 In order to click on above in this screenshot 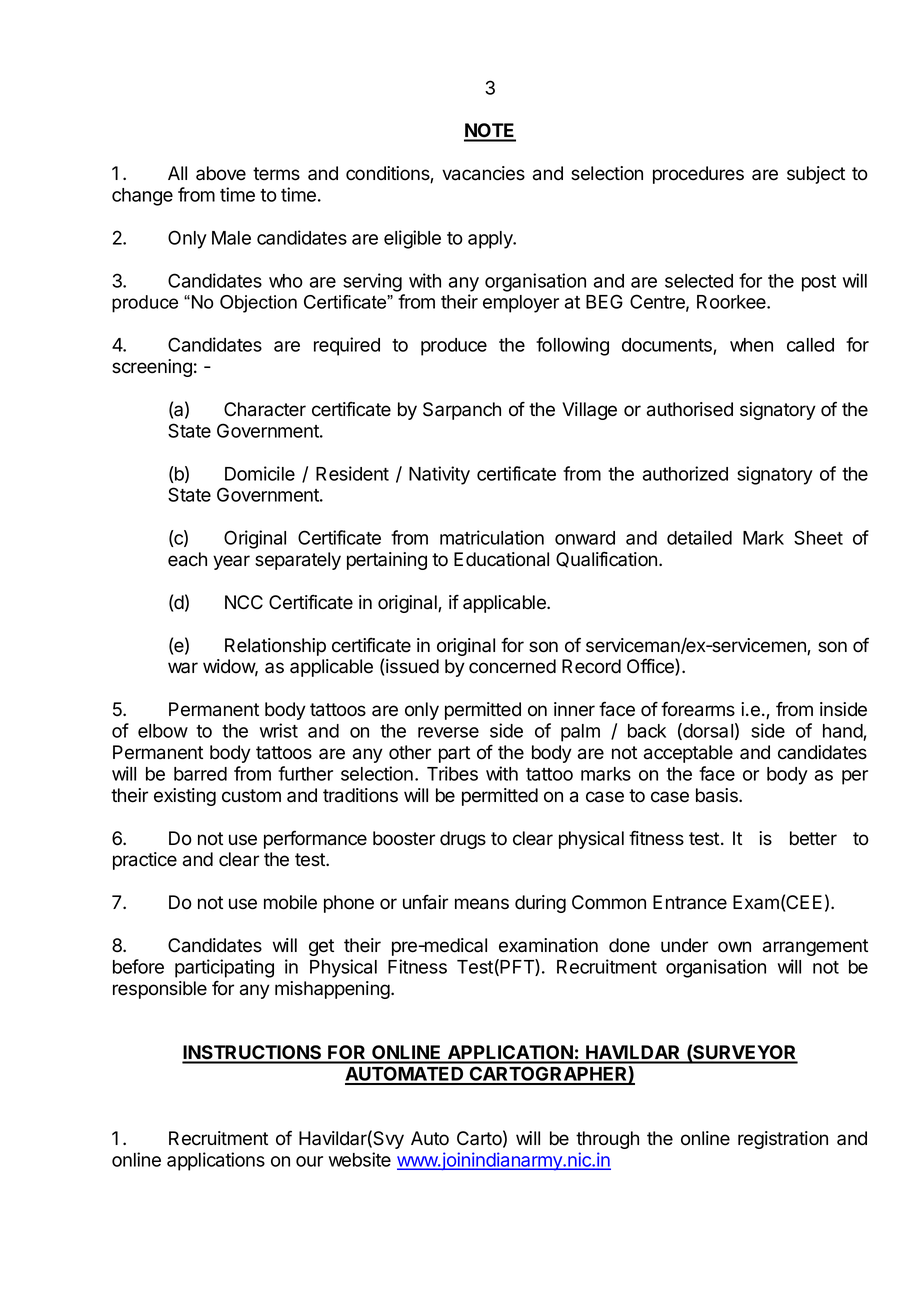, I will do `click(221, 173)`.
